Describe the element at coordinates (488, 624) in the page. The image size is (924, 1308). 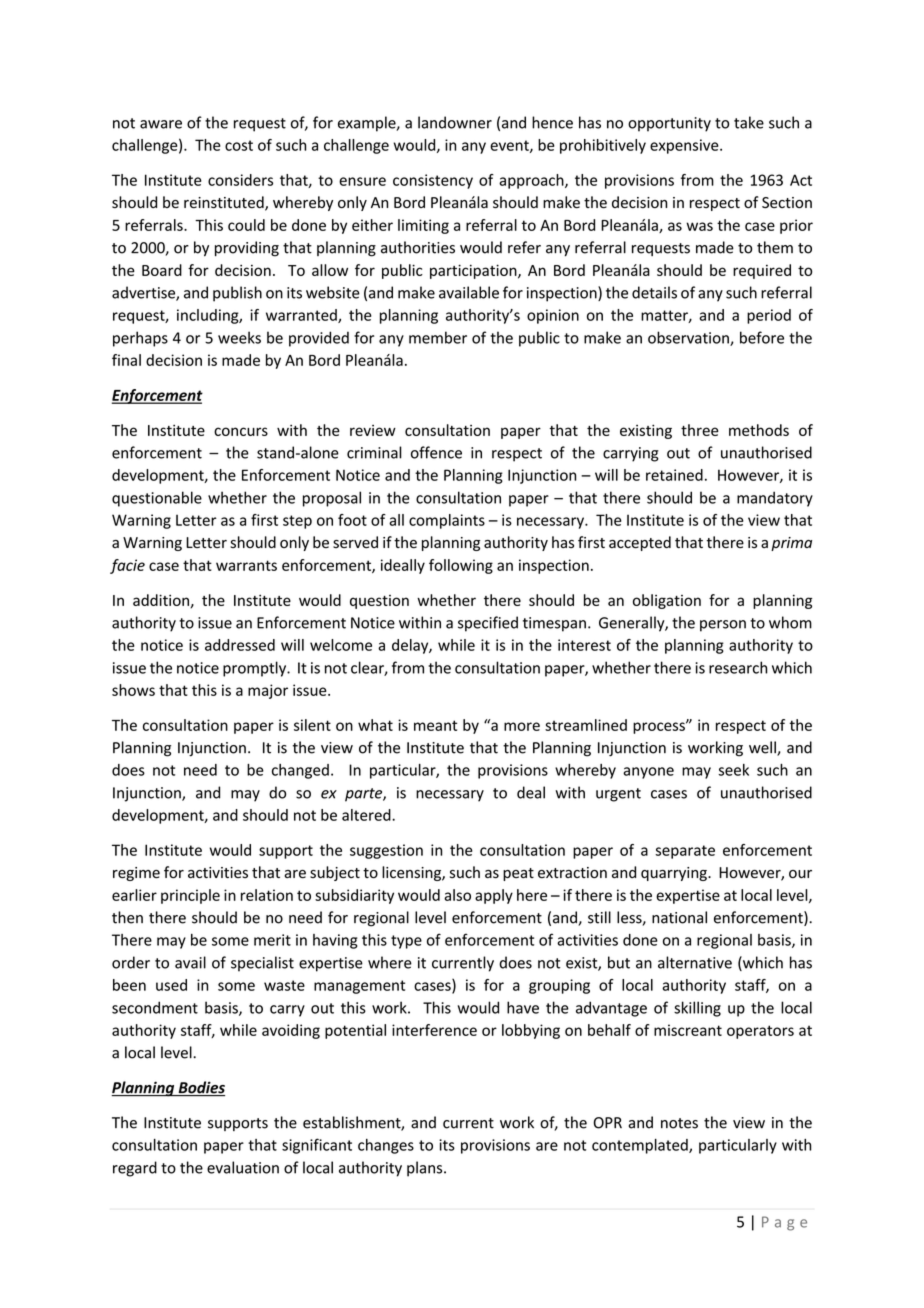
I see `specified` at that location.
